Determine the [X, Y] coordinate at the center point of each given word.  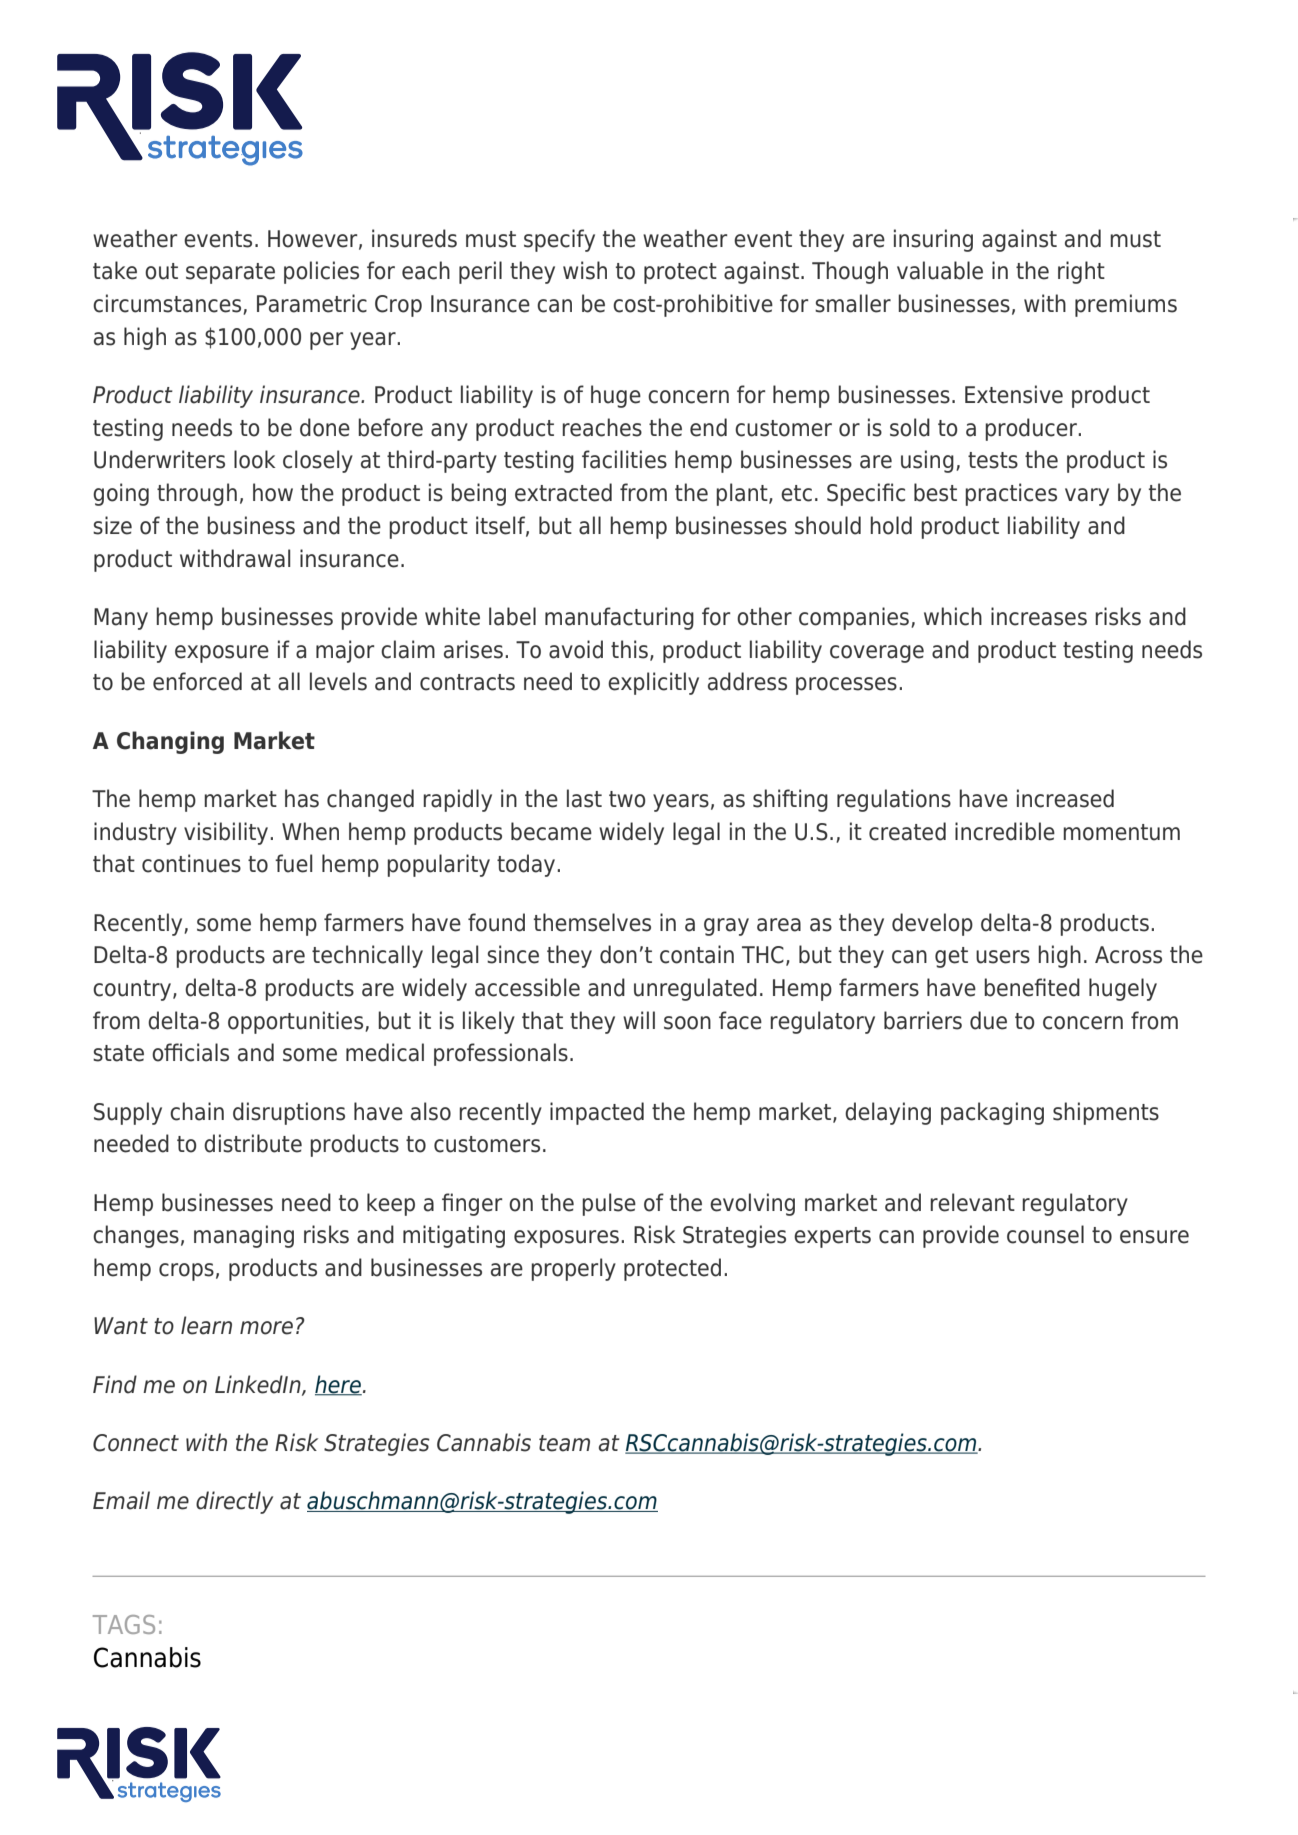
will [639, 1020]
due [988, 1020]
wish [585, 270]
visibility [227, 833]
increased [1065, 798]
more [266, 1328]
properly [573, 1269]
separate [230, 273]
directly [234, 1502]
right [1081, 272]
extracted [563, 492]
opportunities [297, 1022]
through [197, 494]
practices [1011, 494]
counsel [1045, 1234]
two [627, 799]
